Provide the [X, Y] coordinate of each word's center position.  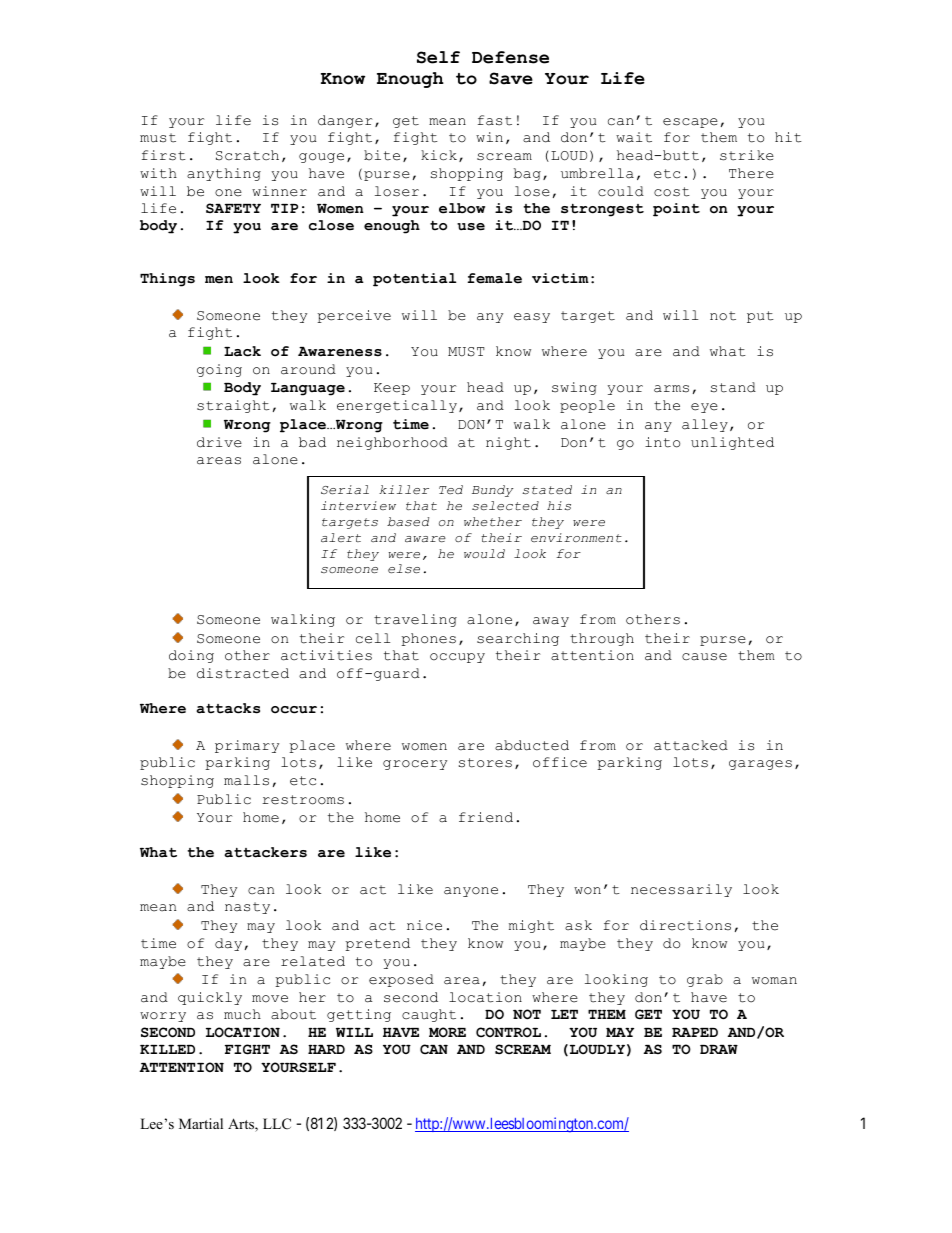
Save [511, 78]
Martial [201, 1123]
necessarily [681, 890]
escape [690, 123]
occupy [457, 658]
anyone [471, 892]
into [662, 442]
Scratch [247, 155]
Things [167, 280]
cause [704, 657]
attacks [228, 708]
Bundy [492, 491]
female [494, 278]
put [760, 317]
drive [219, 442]
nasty [247, 908]
